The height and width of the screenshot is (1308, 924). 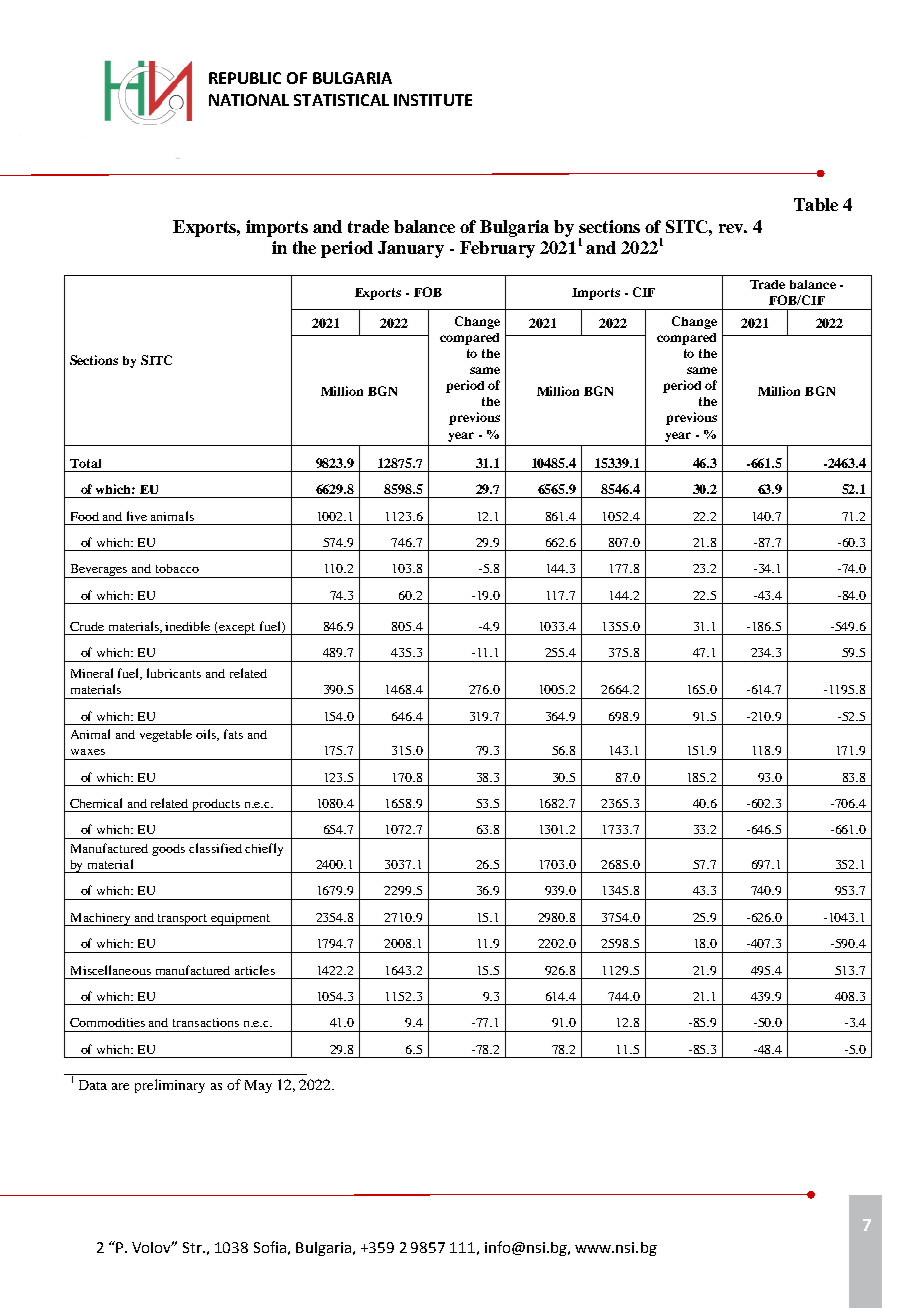 What do you see at coordinates (237, 629) in the screenshot?
I see `except` at bounding box center [237, 629].
